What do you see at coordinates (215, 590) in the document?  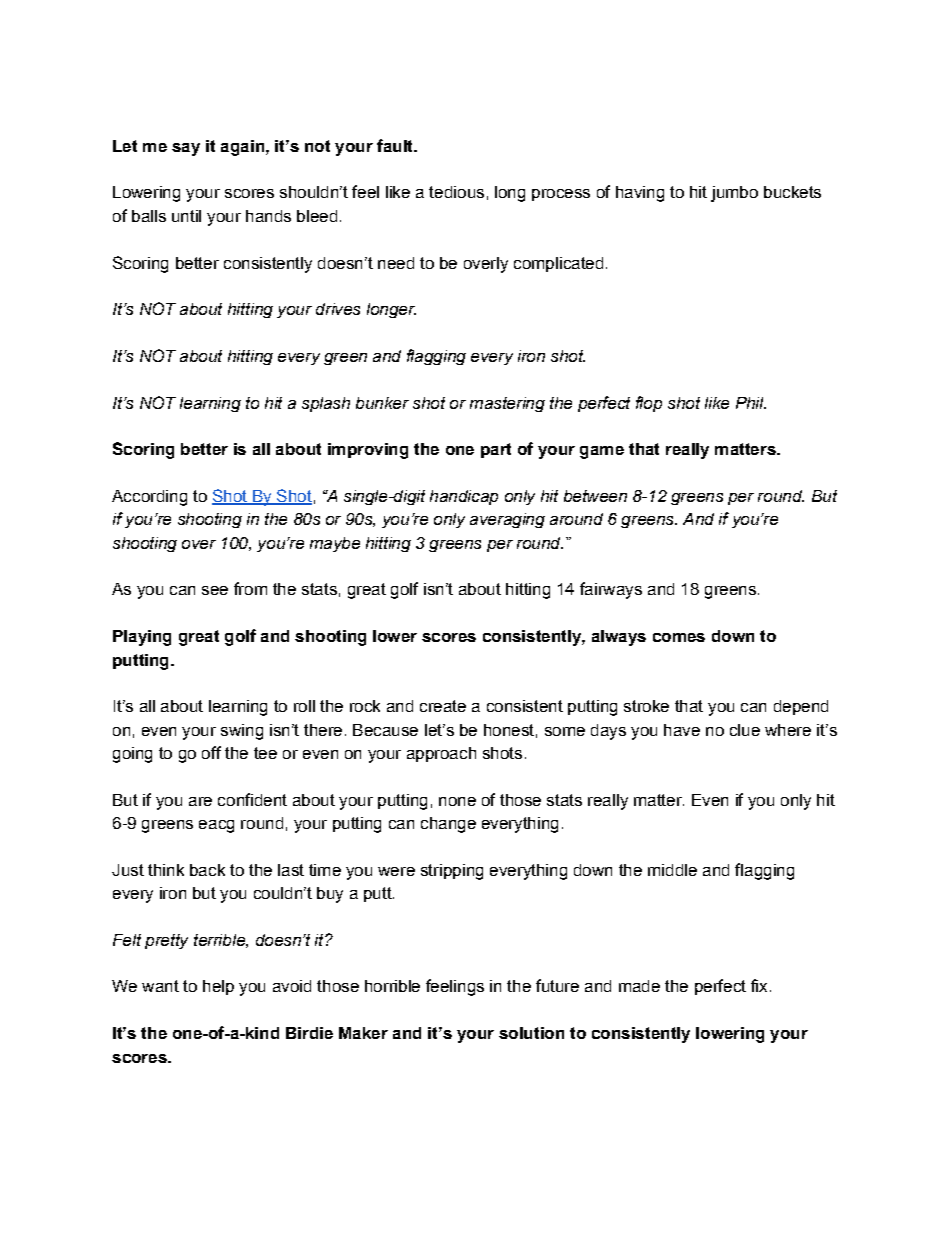 I see `see` at bounding box center [215, 590].
